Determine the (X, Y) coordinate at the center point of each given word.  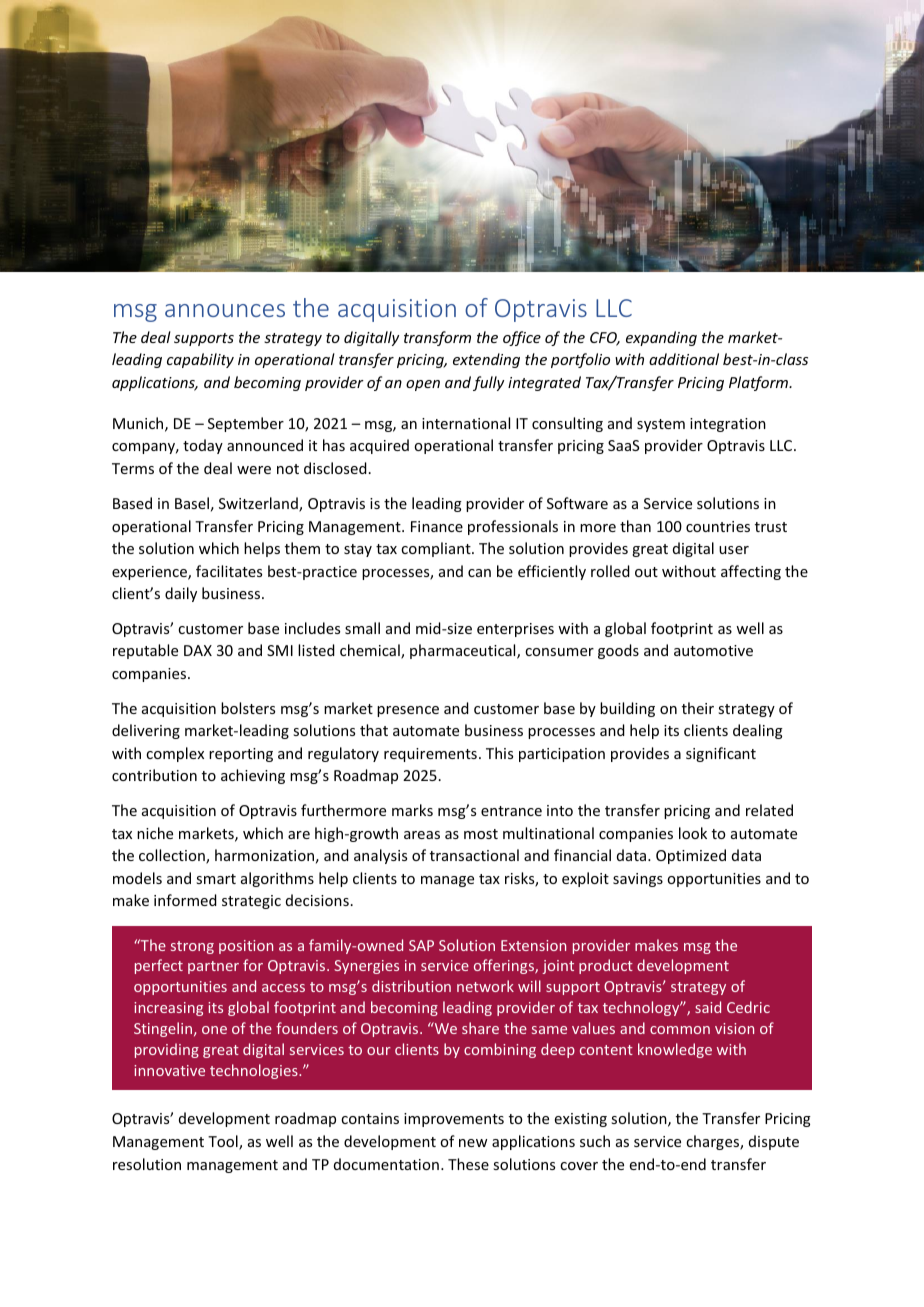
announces (225, 310)
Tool (224, 1142)
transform (437, 338)
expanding (661, 338)
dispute (774, 1142)
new (473, 1143)
